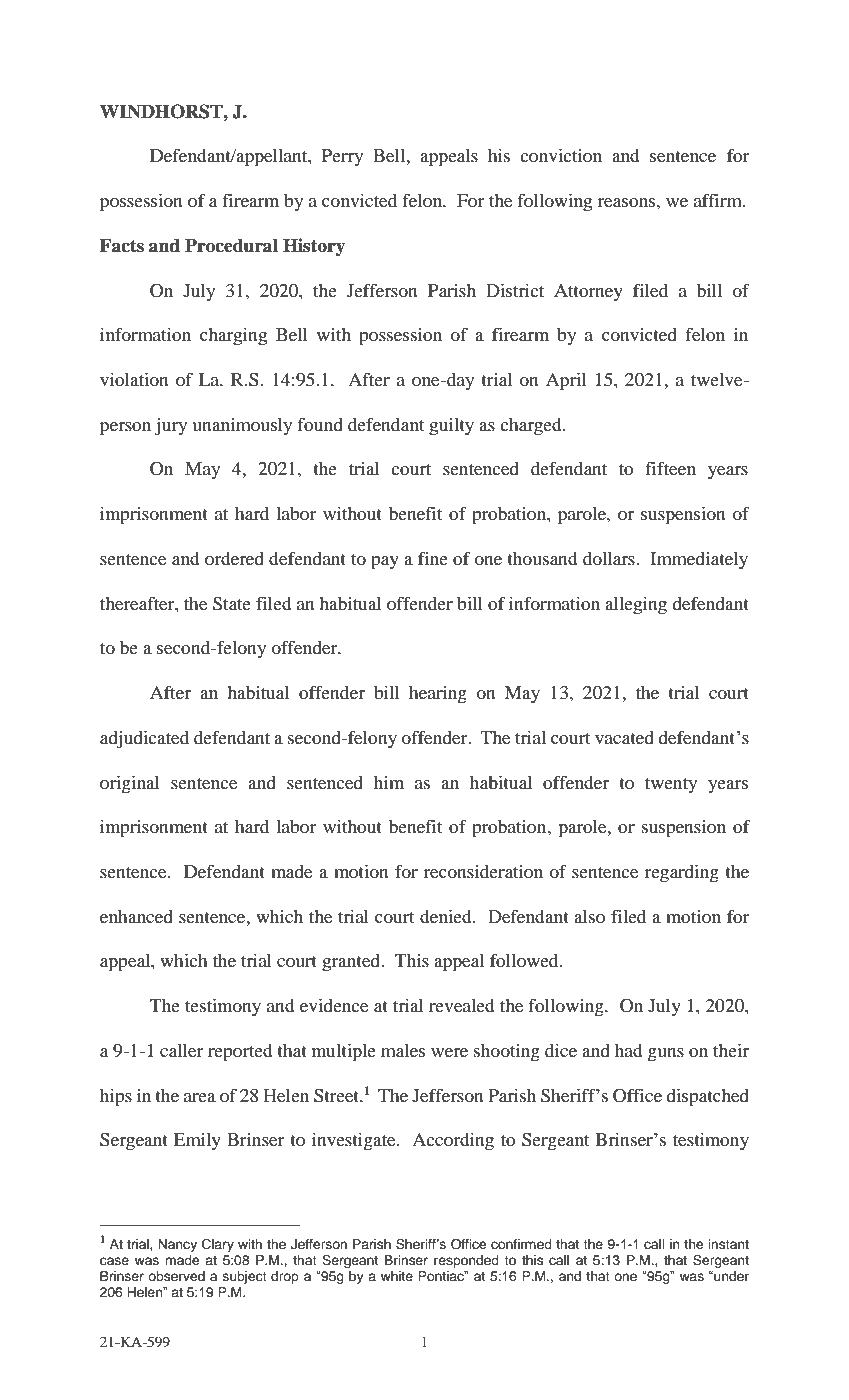 The width and height of the document is (849, 1400). Describe the element at coordinates (234, 558) in the document. I see `ordered` at that location.
